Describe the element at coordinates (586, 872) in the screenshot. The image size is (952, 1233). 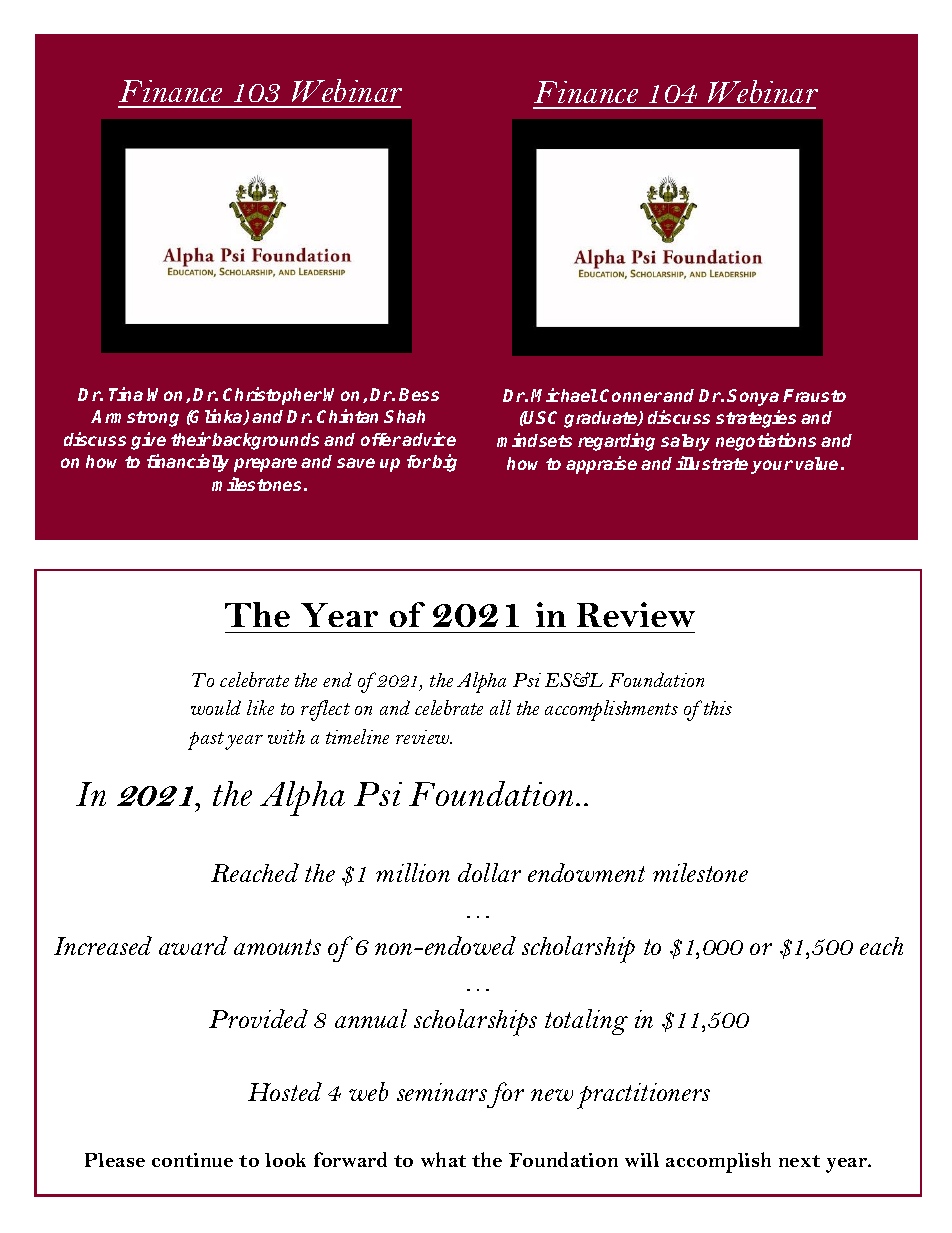
I see `endowment` at that location.
